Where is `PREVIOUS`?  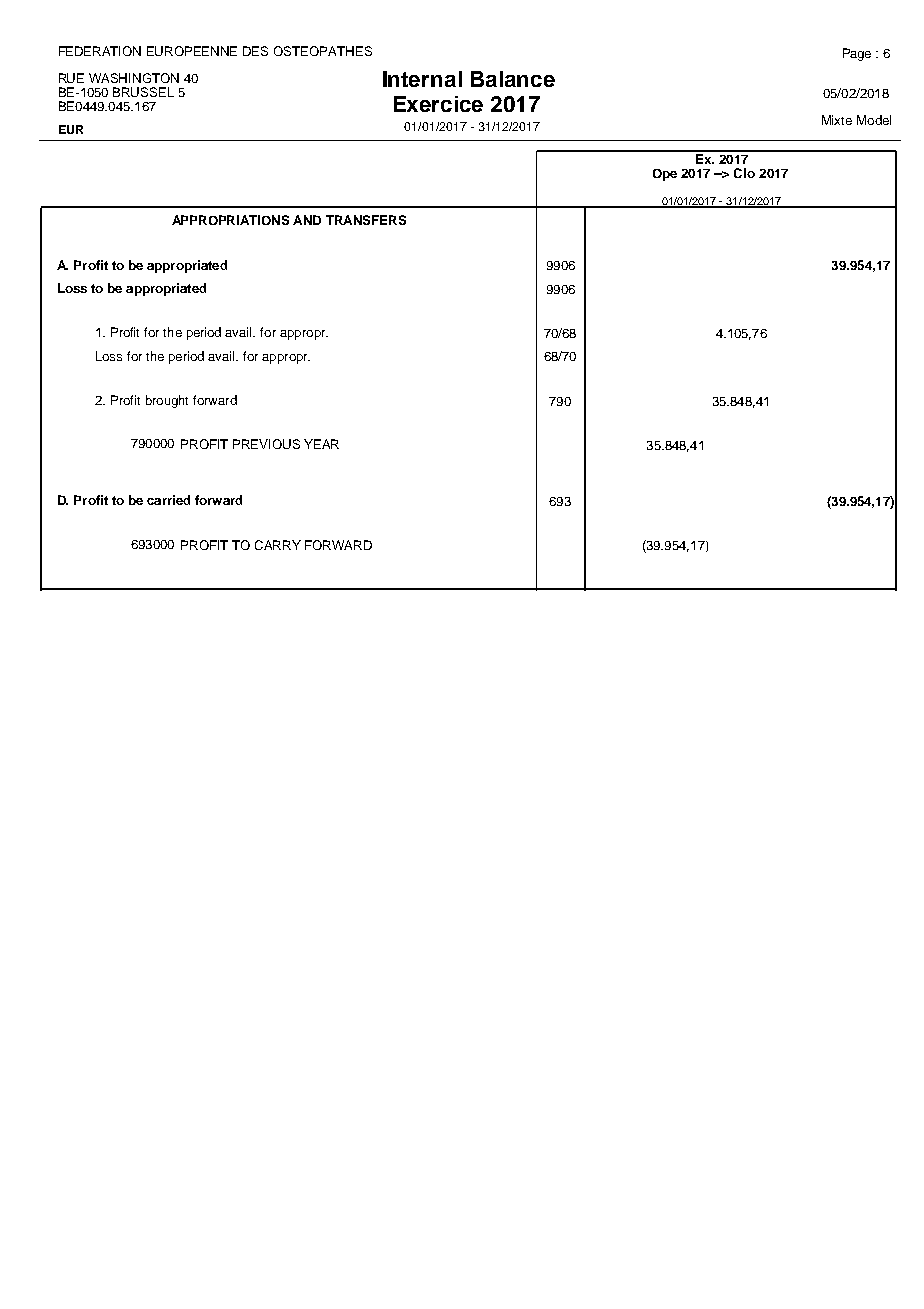 PREVIOUS is located at coordinates (266, 444).
